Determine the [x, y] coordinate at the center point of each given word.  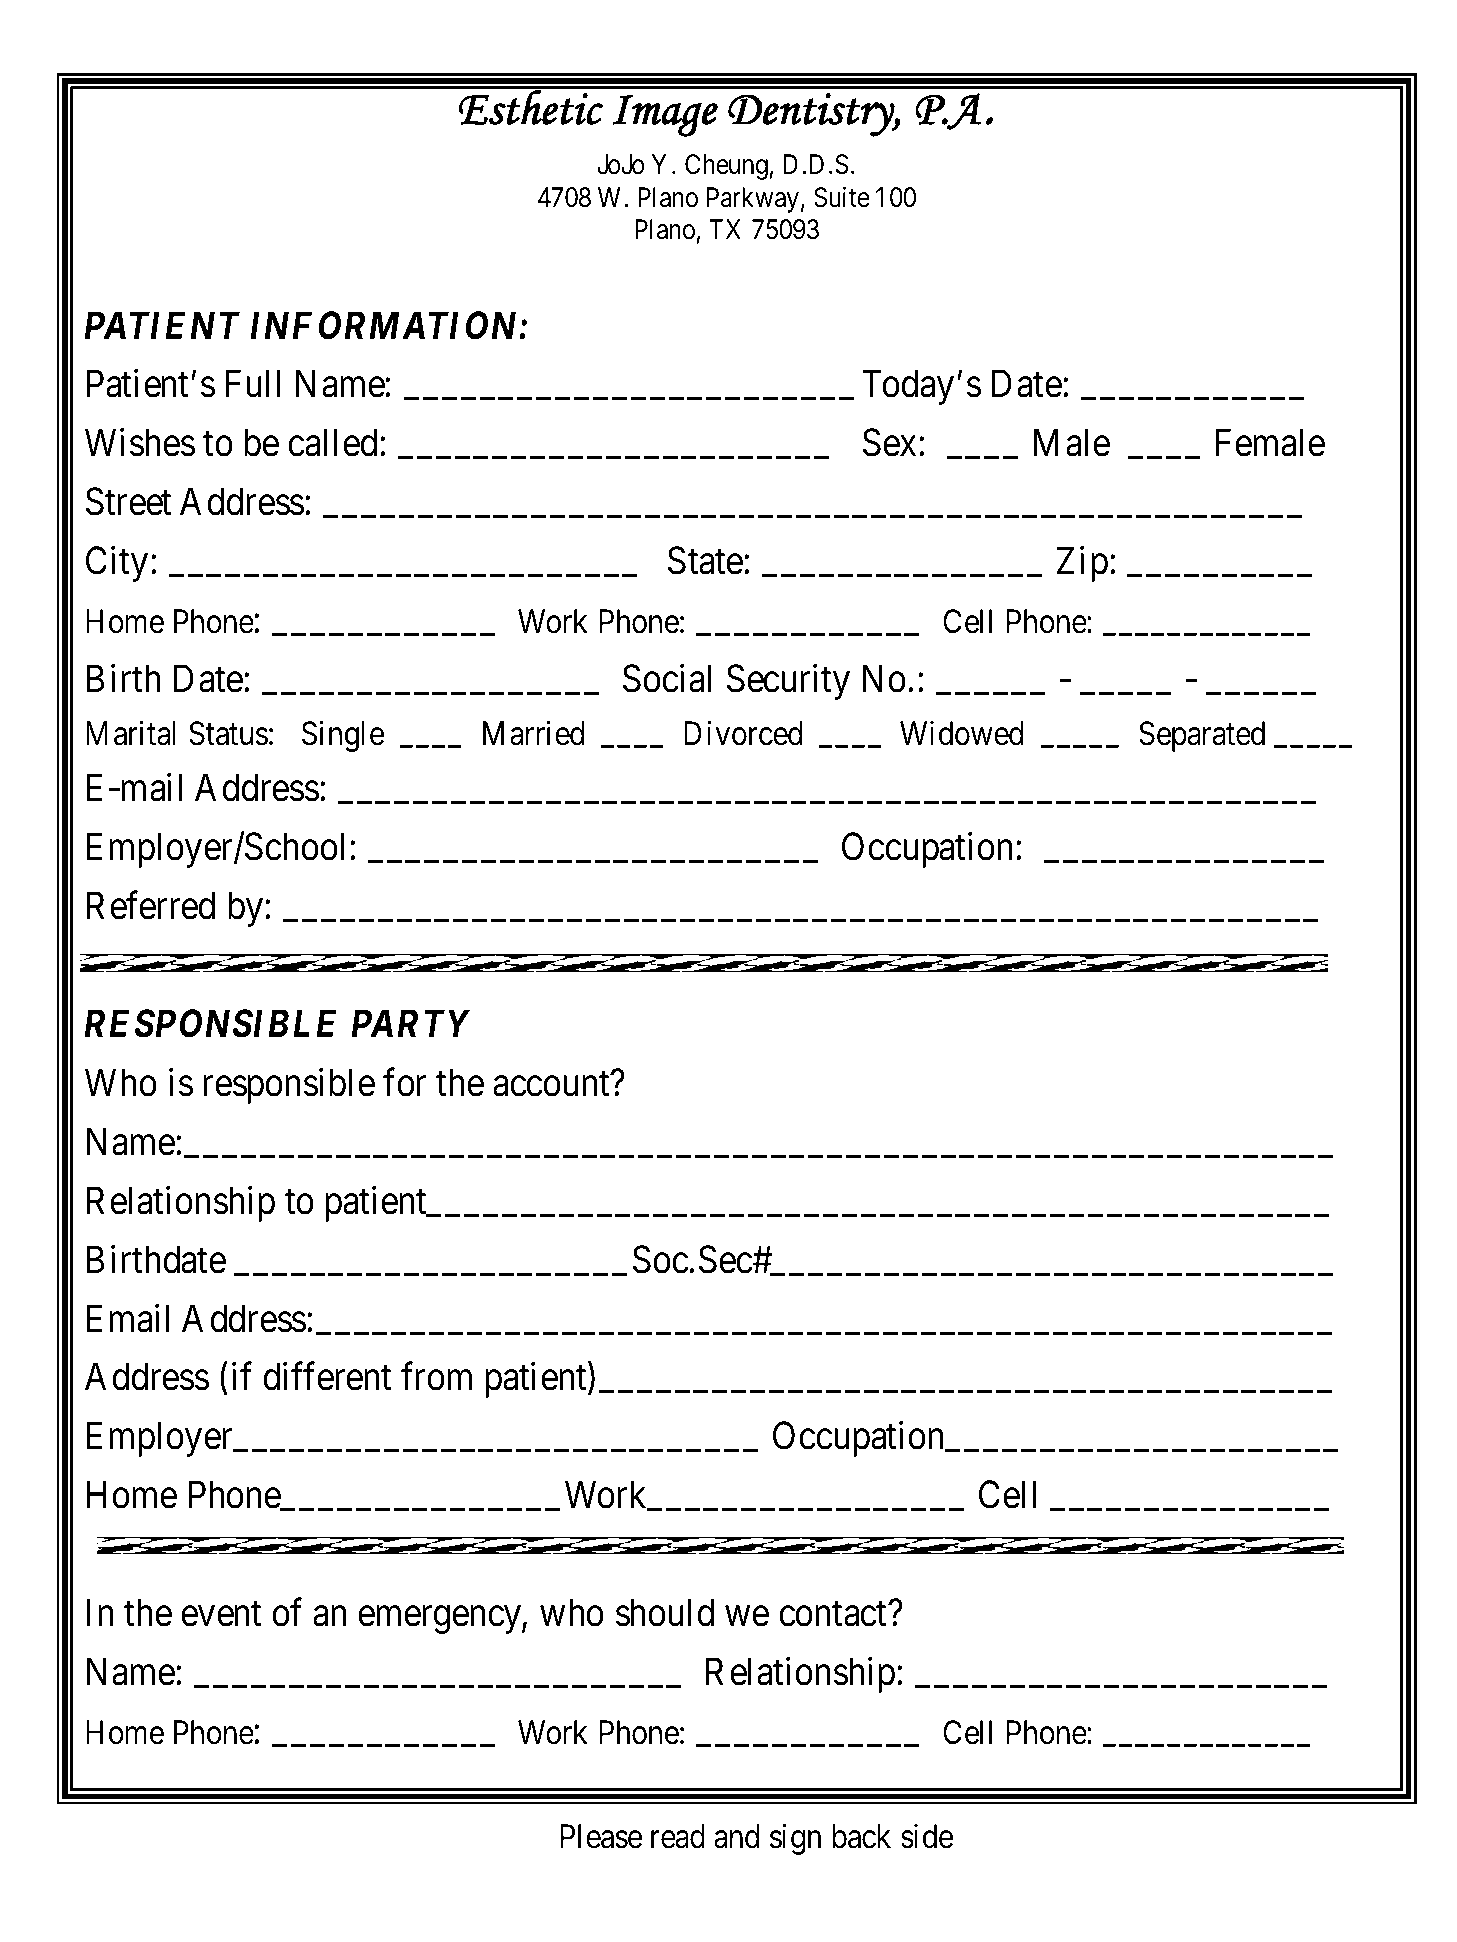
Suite [842, 197]
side [927, 1836]
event [221, 1614]
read [678, 1836]
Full [253, 384]
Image [665, 116]
